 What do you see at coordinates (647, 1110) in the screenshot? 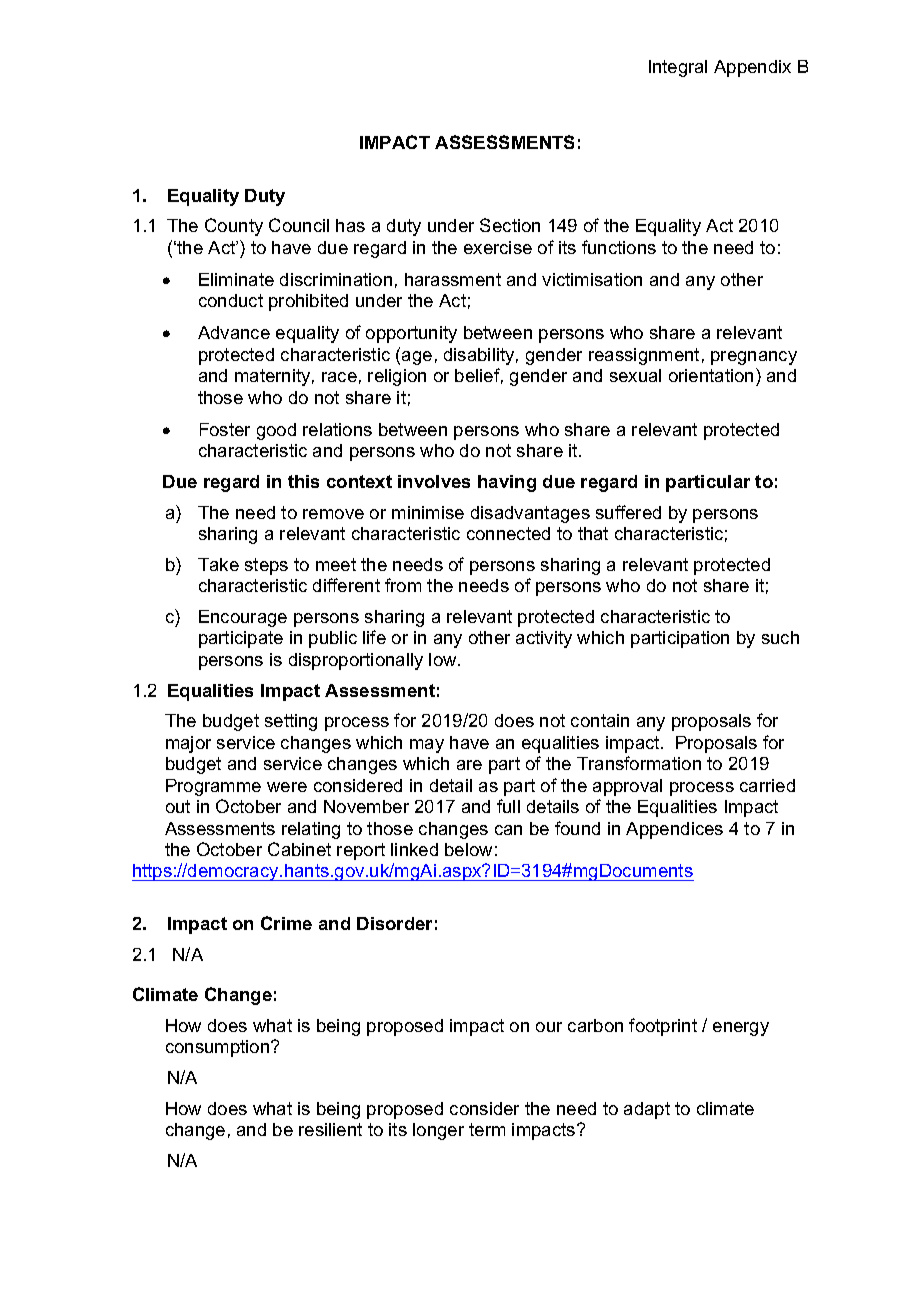
I see `adapt` at bounding box center [647, 1110].
